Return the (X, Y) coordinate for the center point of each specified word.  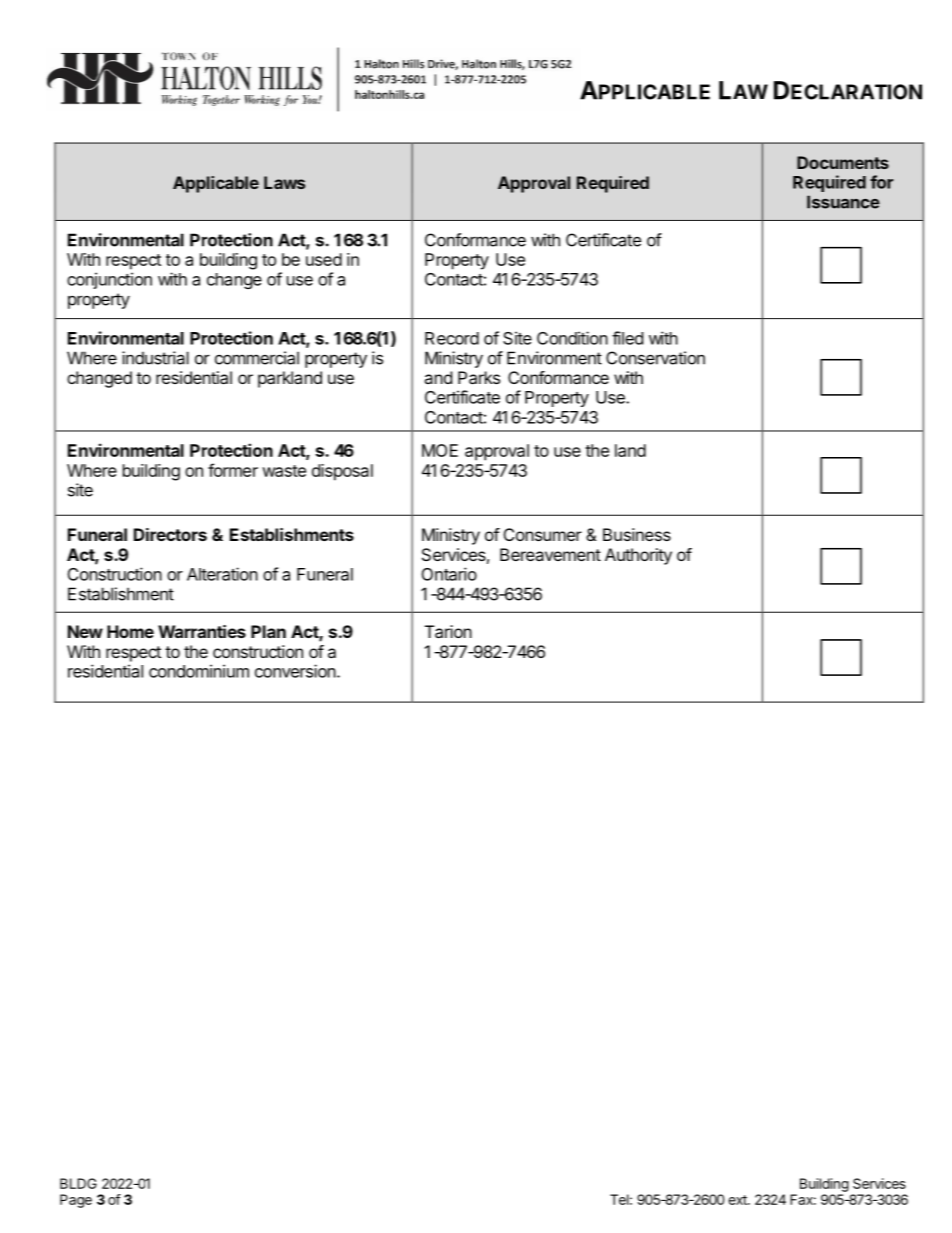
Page (76, 1201)
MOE (440, 450)
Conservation (655, 358)
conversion (295, 671)
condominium (199, 671)
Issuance (843, 202)
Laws (284, 182)
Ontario (449, 574)
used (324, 259)
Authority (638, 556)
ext (738, 1200)
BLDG (78, 1183)
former (233, 470)
